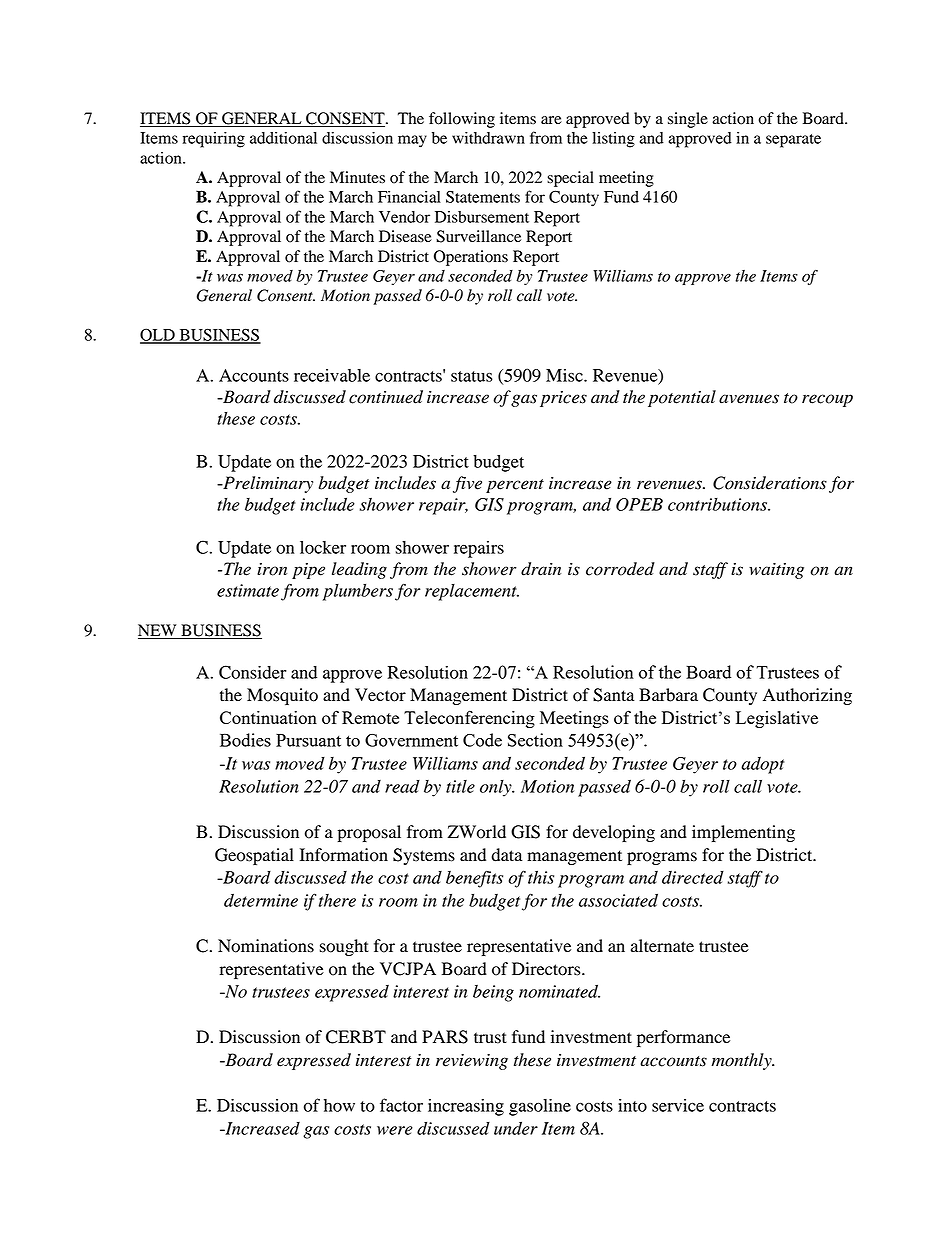 This image has height=1233, width=952. I want to click on requiring, so click(214, 140).
